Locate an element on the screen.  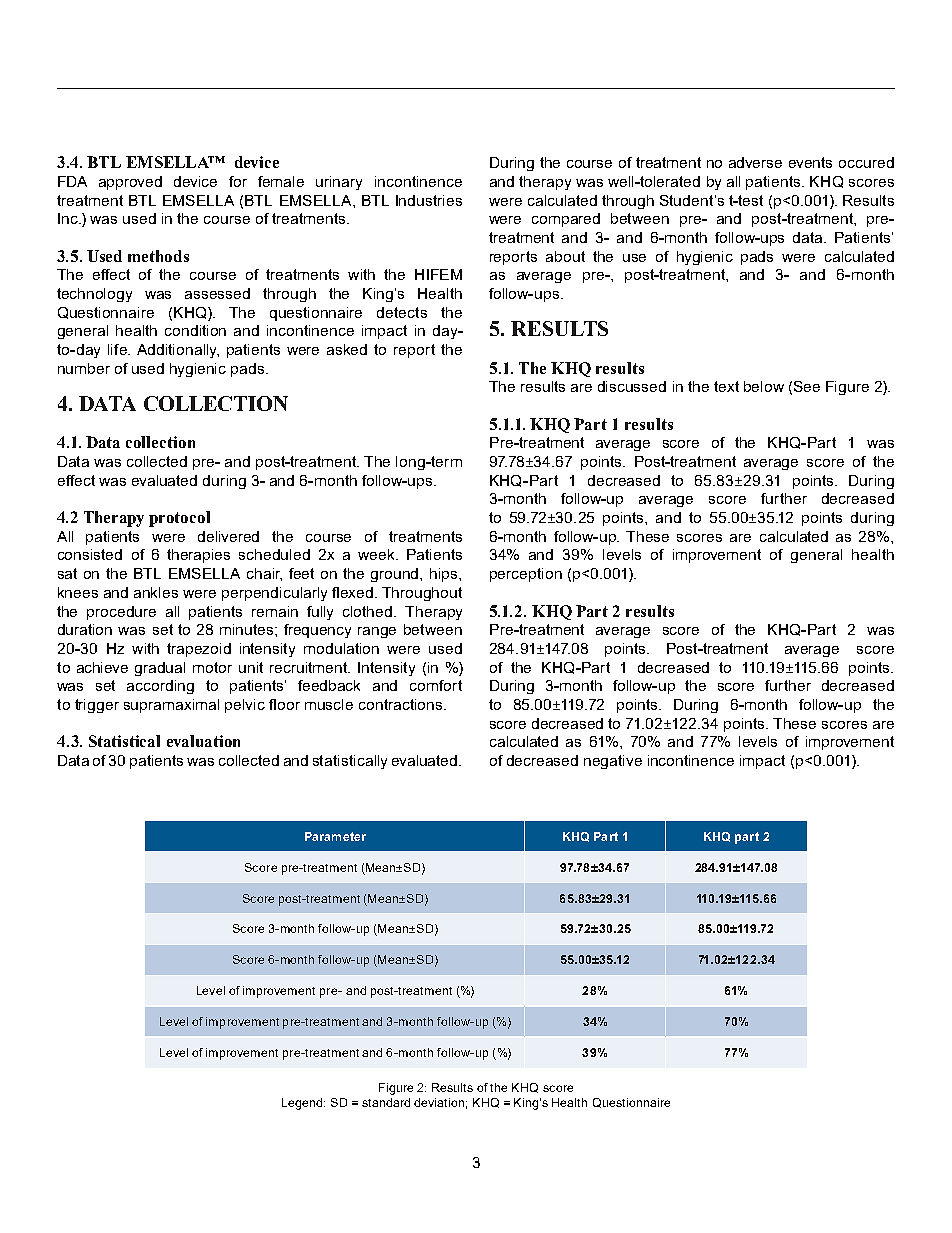
approved is located at coordinates (130, 183).
